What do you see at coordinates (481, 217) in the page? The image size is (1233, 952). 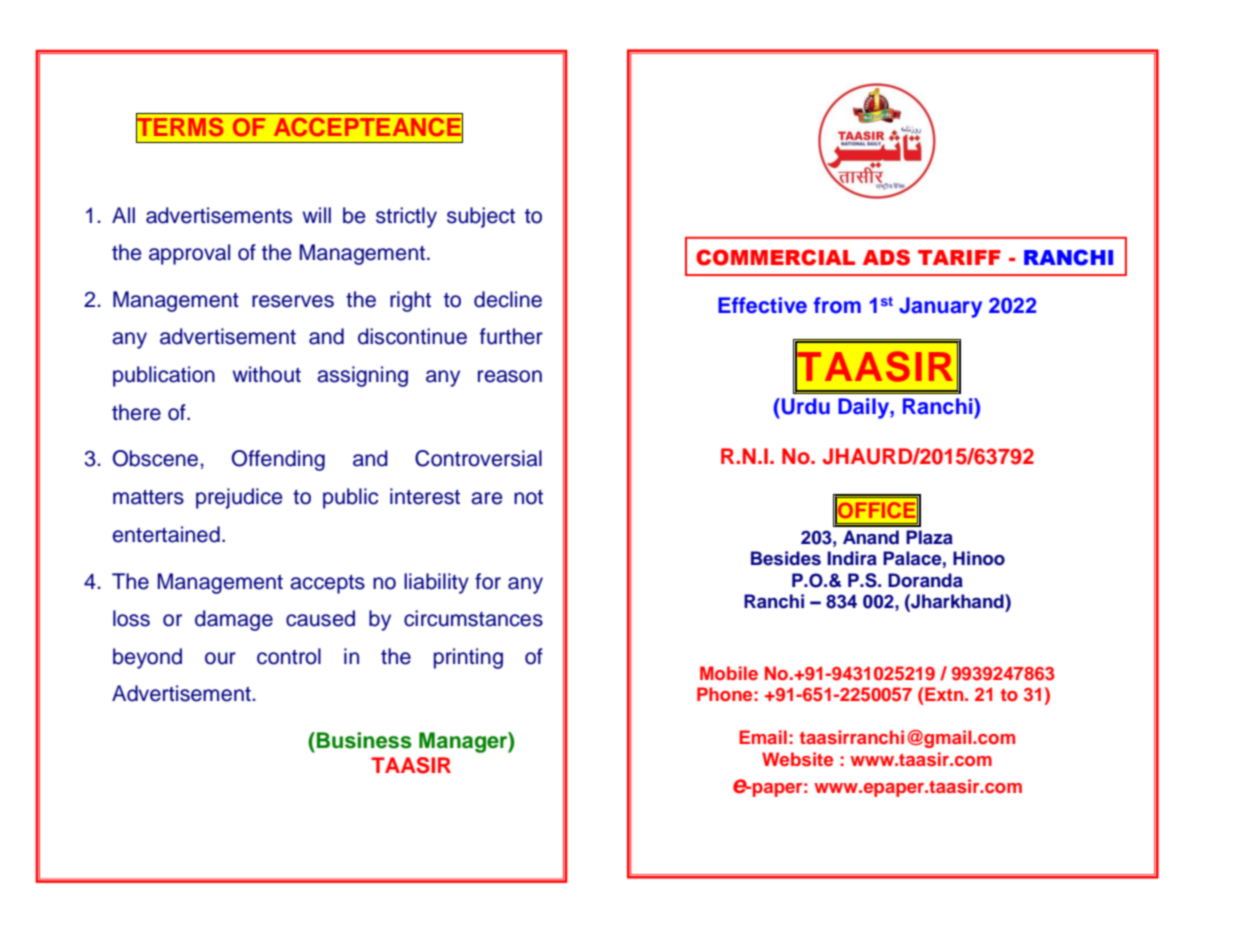 I see `subject` at bounding box center [481, 217].
